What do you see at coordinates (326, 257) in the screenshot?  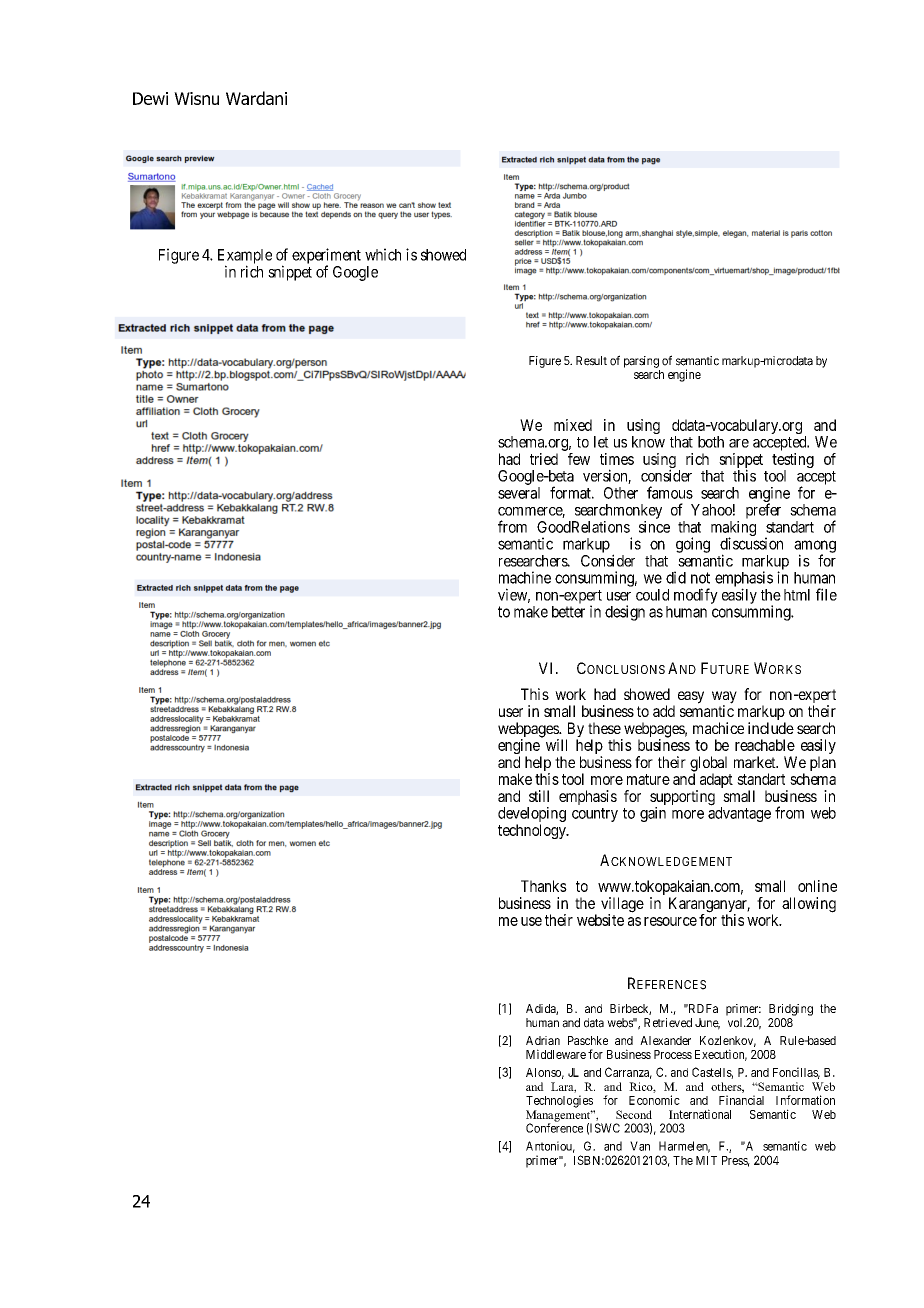 I see `experiment` at bounding box center [326, 257].
